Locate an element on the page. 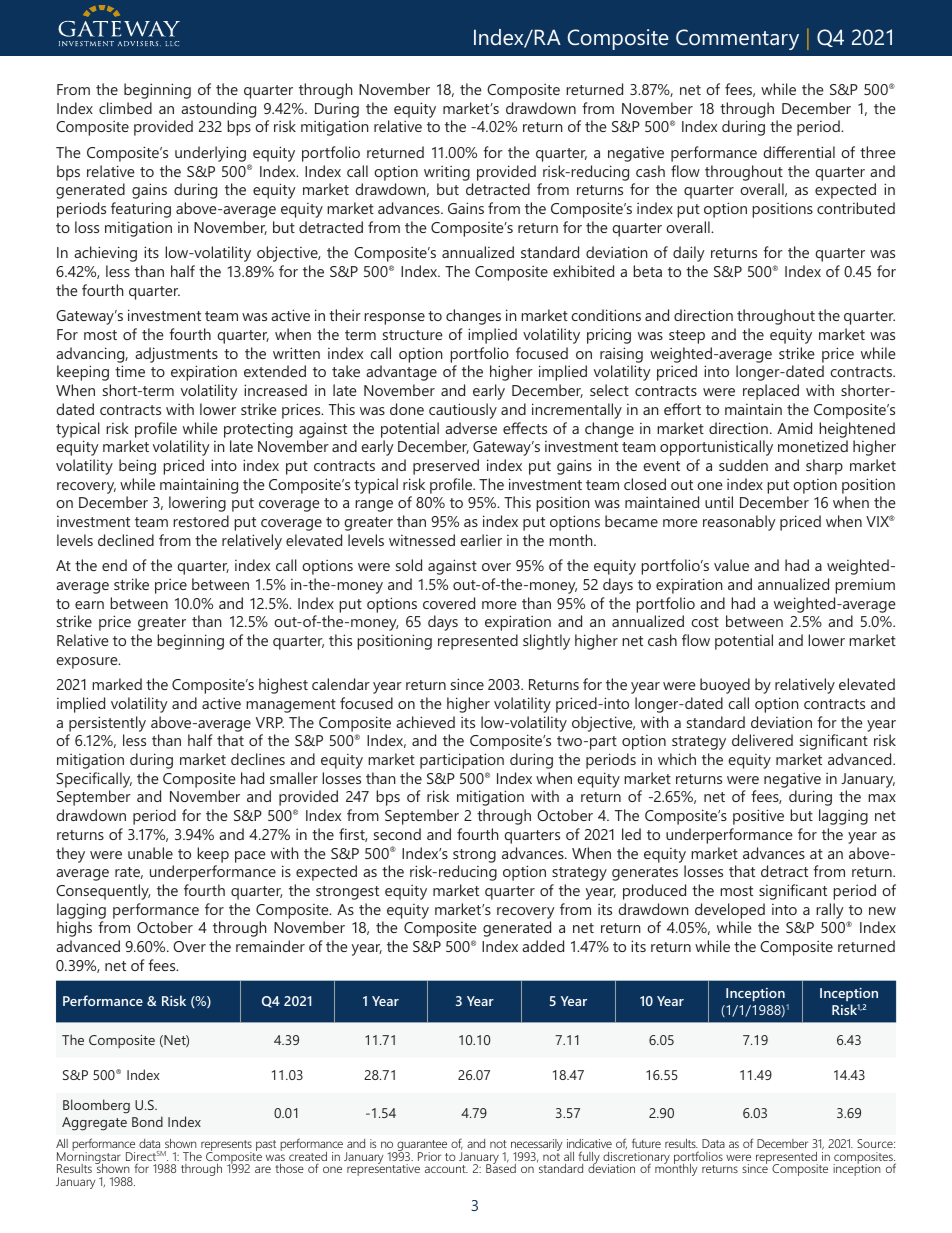 The height and width of the document is (1233, 952). writing is located at coordinates (447, 173).
